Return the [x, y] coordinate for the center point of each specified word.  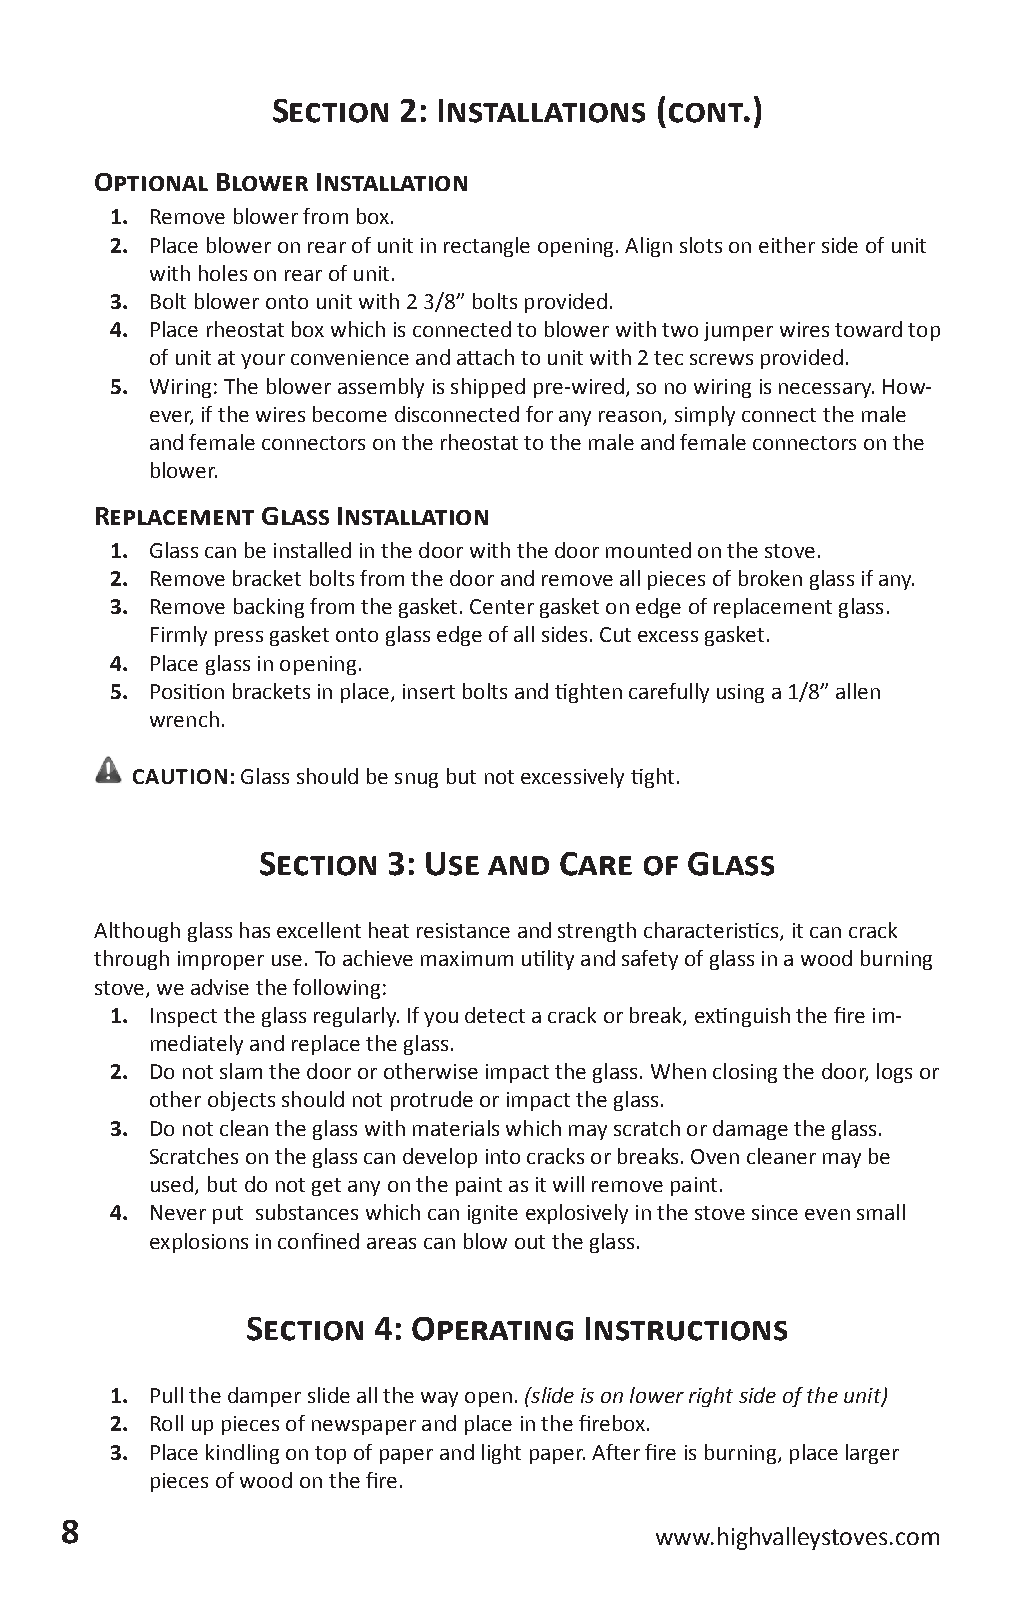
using [740, 693]
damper [264, 1397]
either [787, 245]
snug [416, 780]
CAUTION [180, 776]
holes [223, 273]
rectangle [487, 247]
